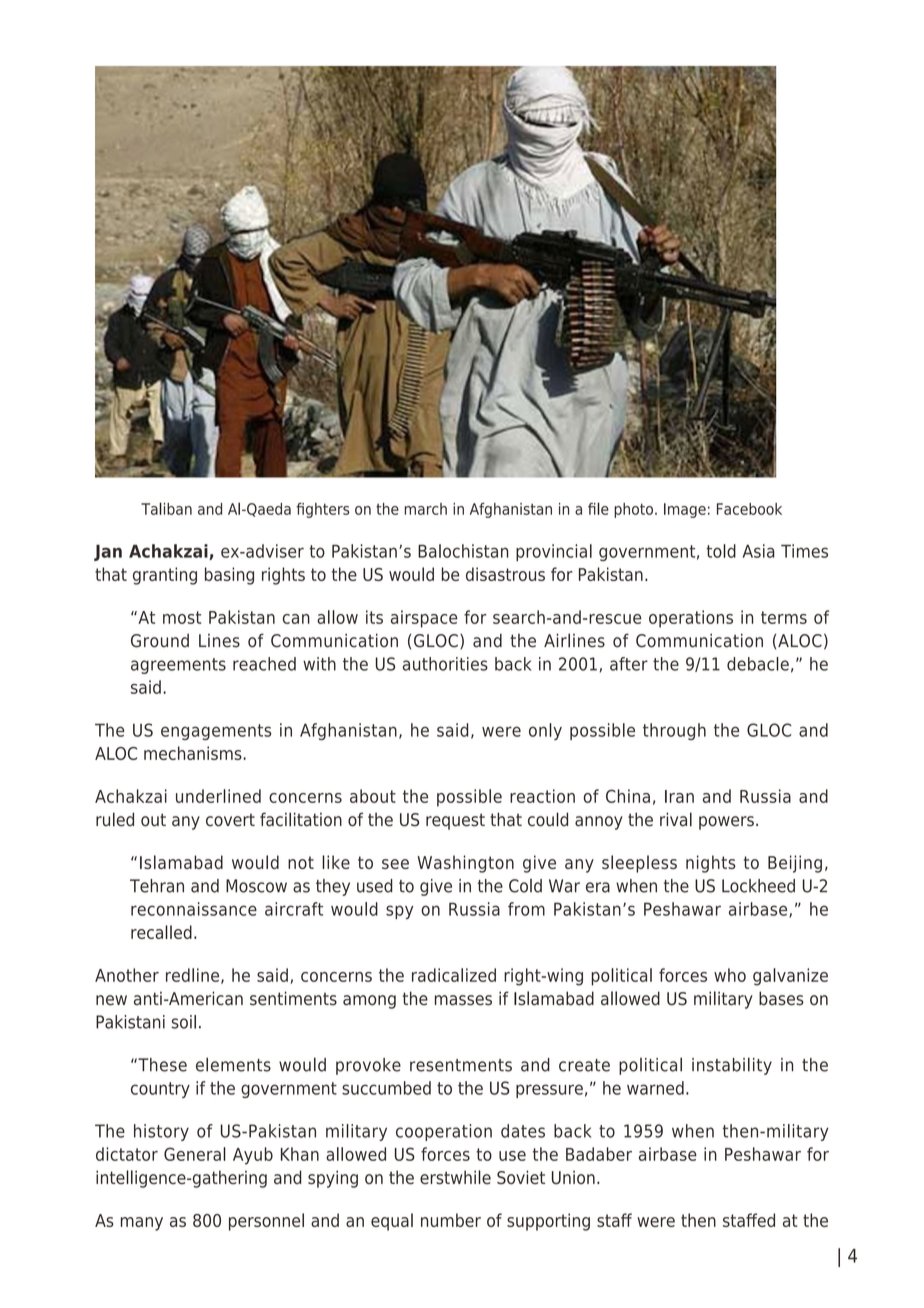 Image resolution: width=924 pixels, height=1308 pixels. What do you see at coordinates (142, 1224) in the image?
I see `many` at bounding box center [142, 1224].
